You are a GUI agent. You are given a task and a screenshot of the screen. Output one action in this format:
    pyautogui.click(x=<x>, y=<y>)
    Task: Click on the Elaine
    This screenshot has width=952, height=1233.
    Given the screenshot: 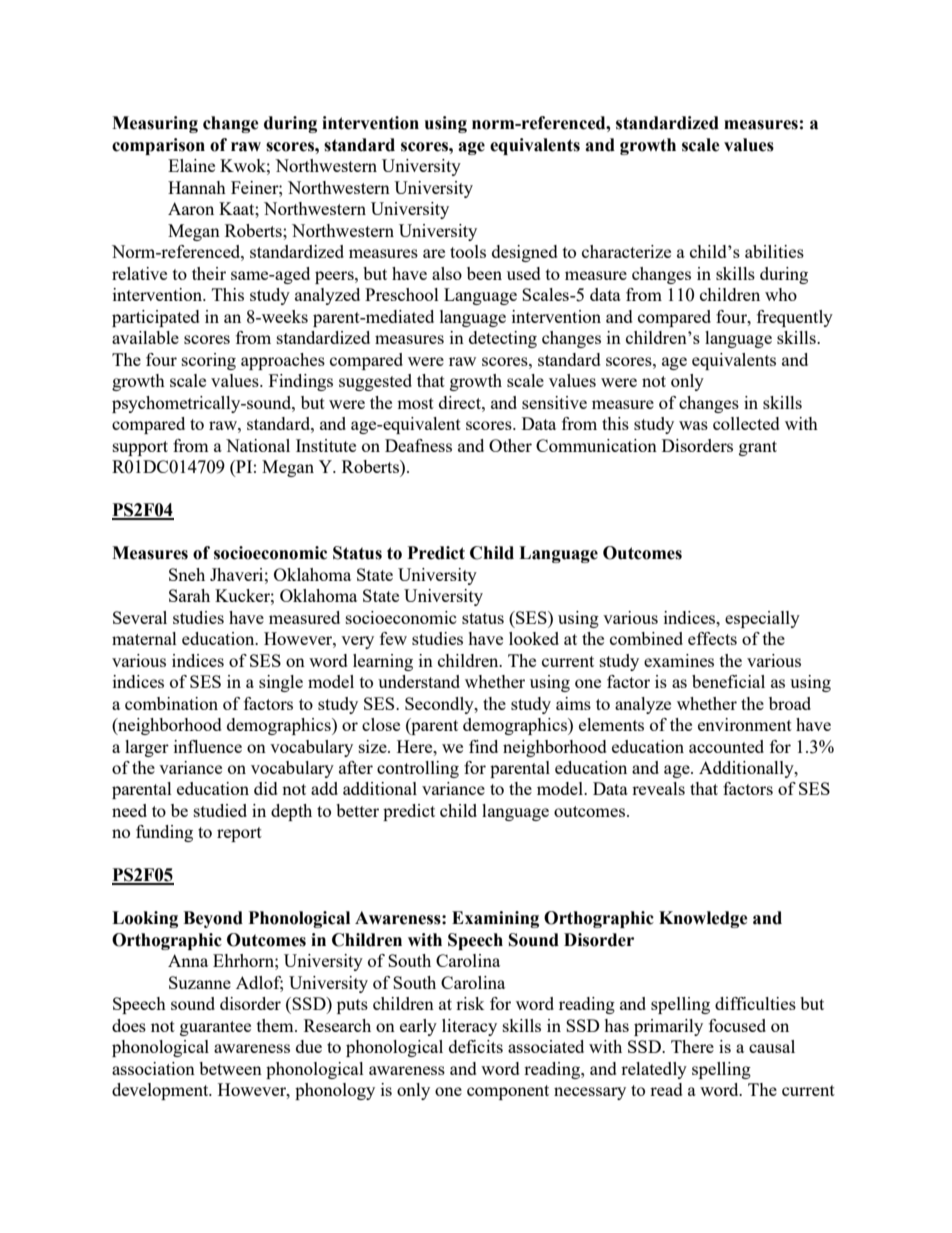 What is the action you would take?
    pyautogui.click(x=191, y=165)
